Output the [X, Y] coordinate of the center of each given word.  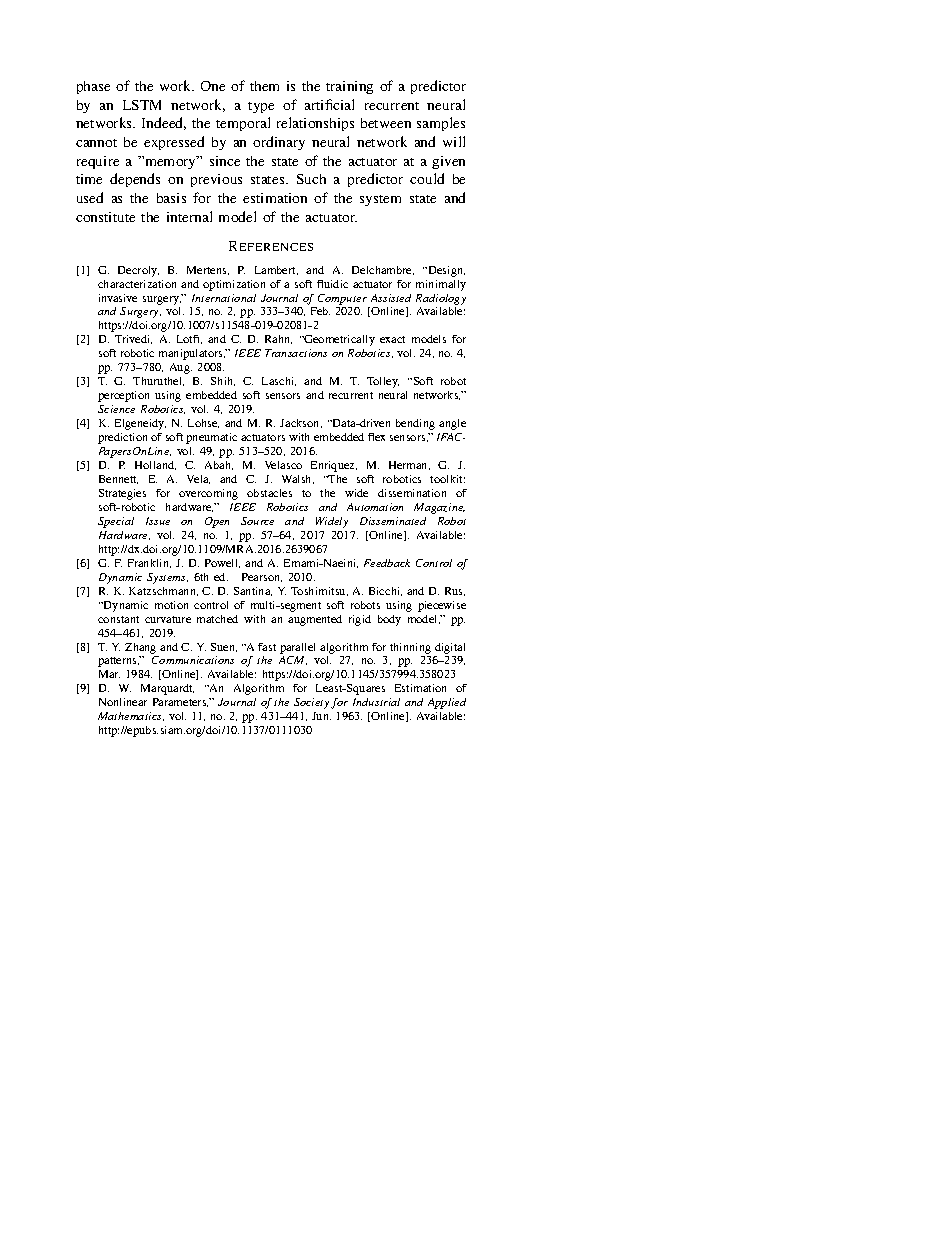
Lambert [276, 270]
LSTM [142, 105]
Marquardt [167, 689]
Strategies [122, 494]
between [386, 123]
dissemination [412, 493]
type [261, 107]
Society [311, 703]
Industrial [376, 702]
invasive [118, 298]
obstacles [269, 493]
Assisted [391, 298]
